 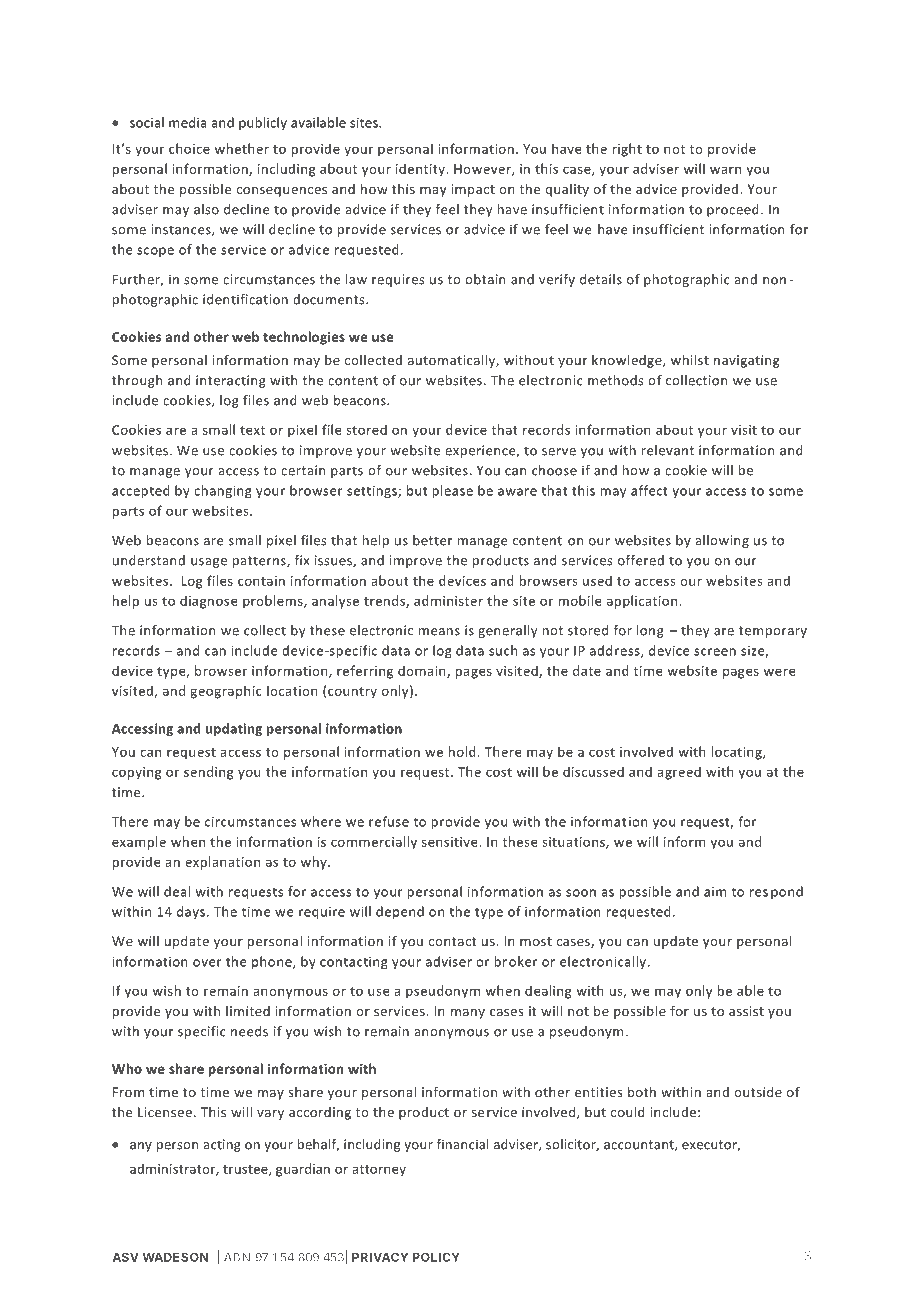 I want to click on sending, so click(x=209, y=773).
